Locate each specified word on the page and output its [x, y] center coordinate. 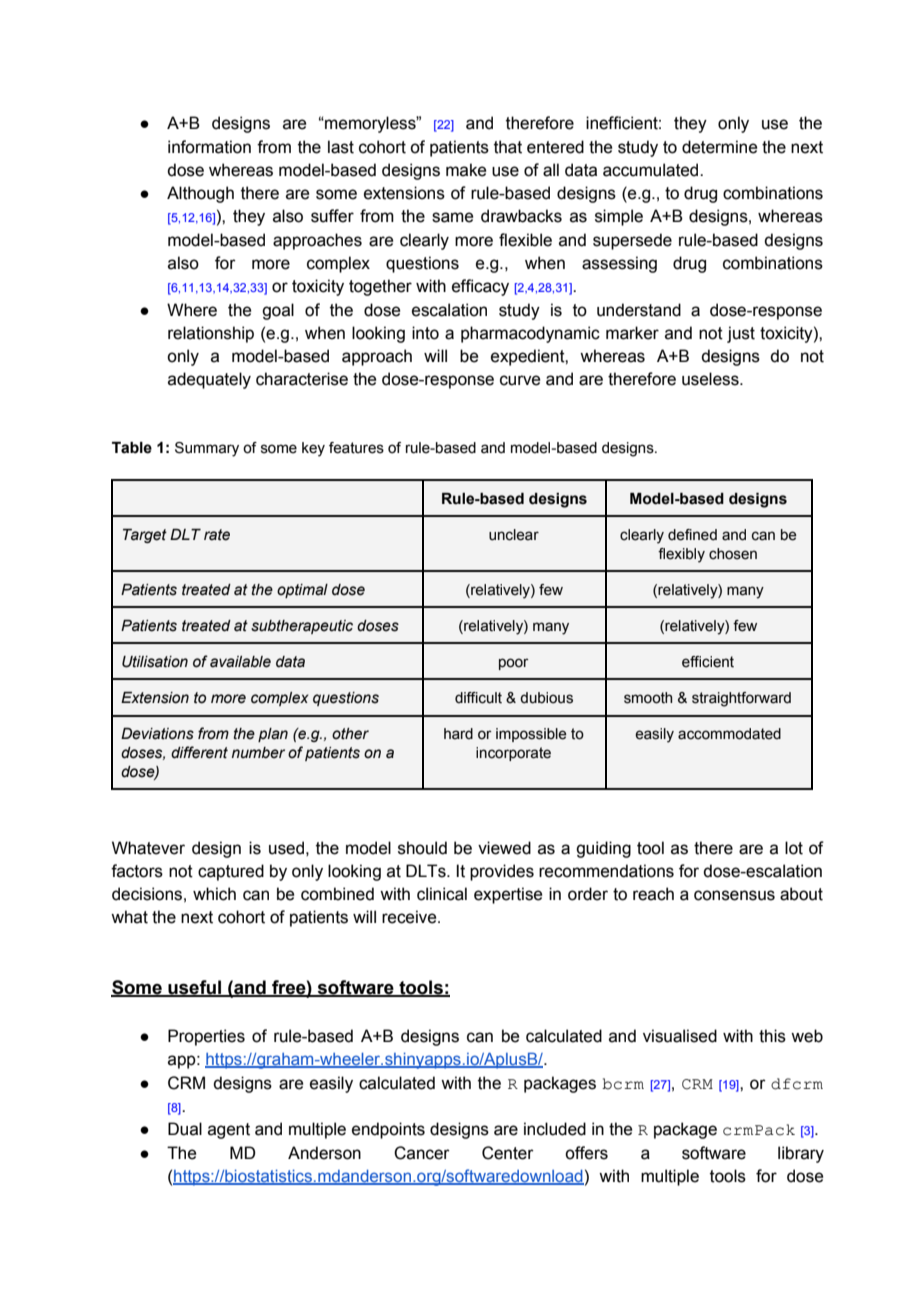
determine [719, 147]
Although [200, 194]
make [466, 170]
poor [514, 664]
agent [229, 1131]
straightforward [741, 699]
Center [508, 1153]
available [240, 662]
